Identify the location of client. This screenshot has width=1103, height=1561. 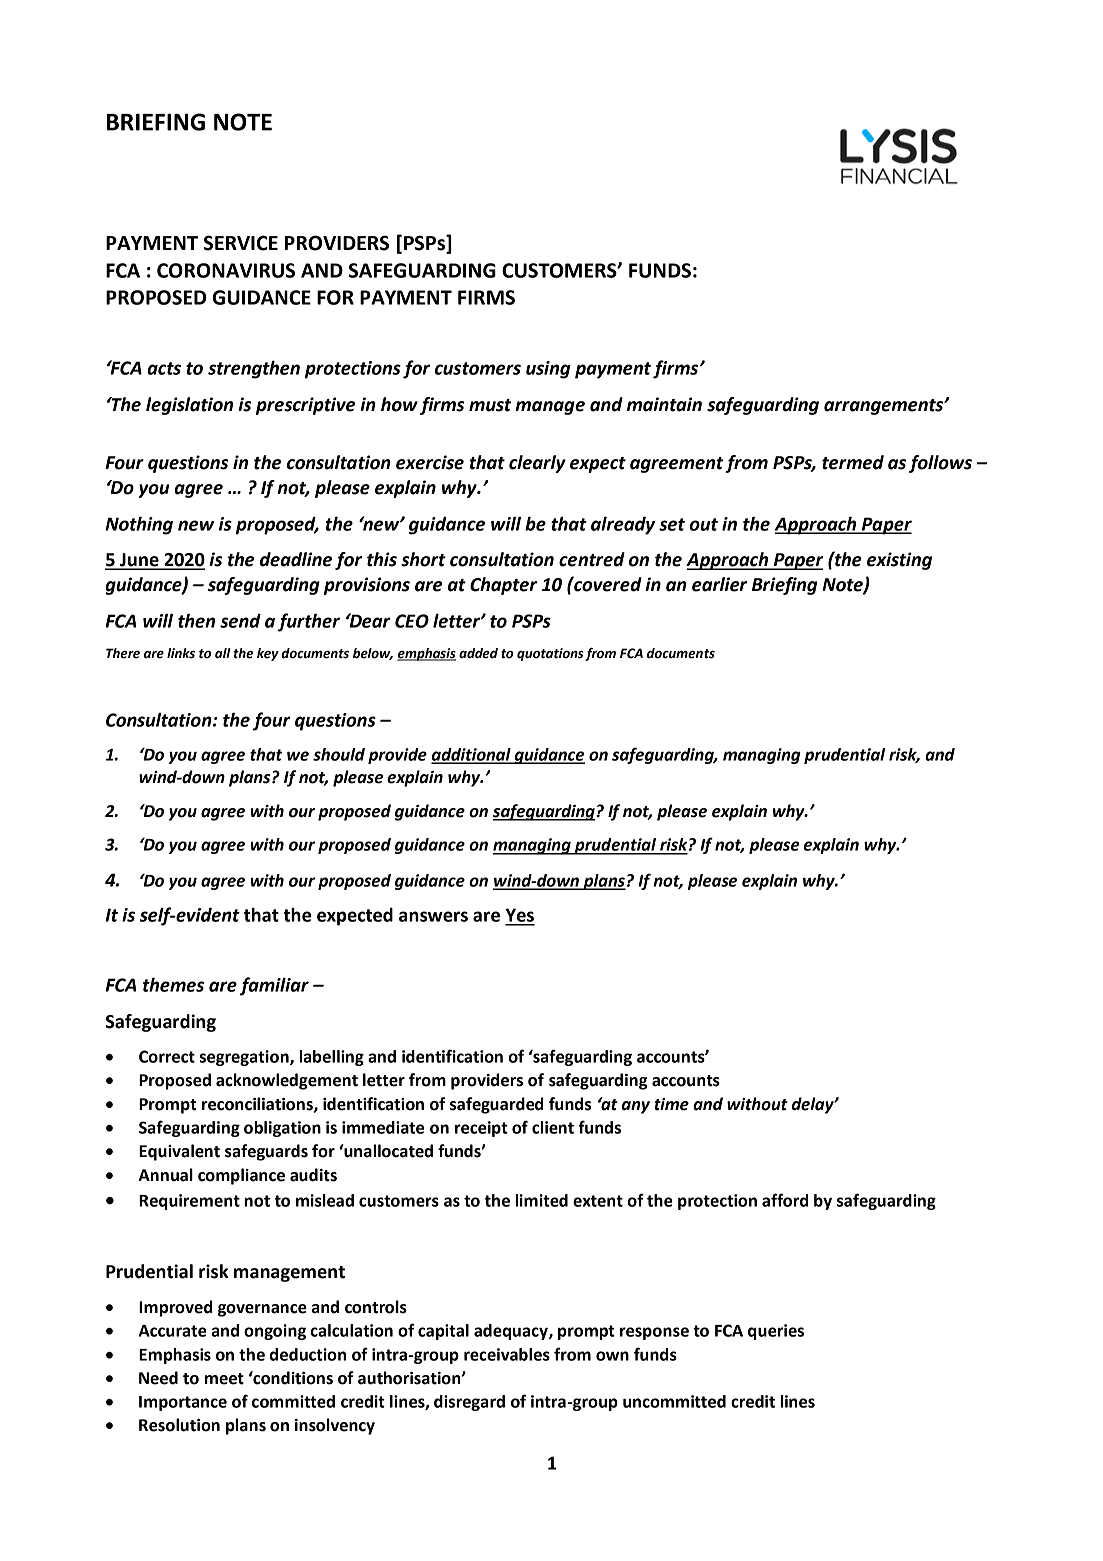
(553, 1127).
